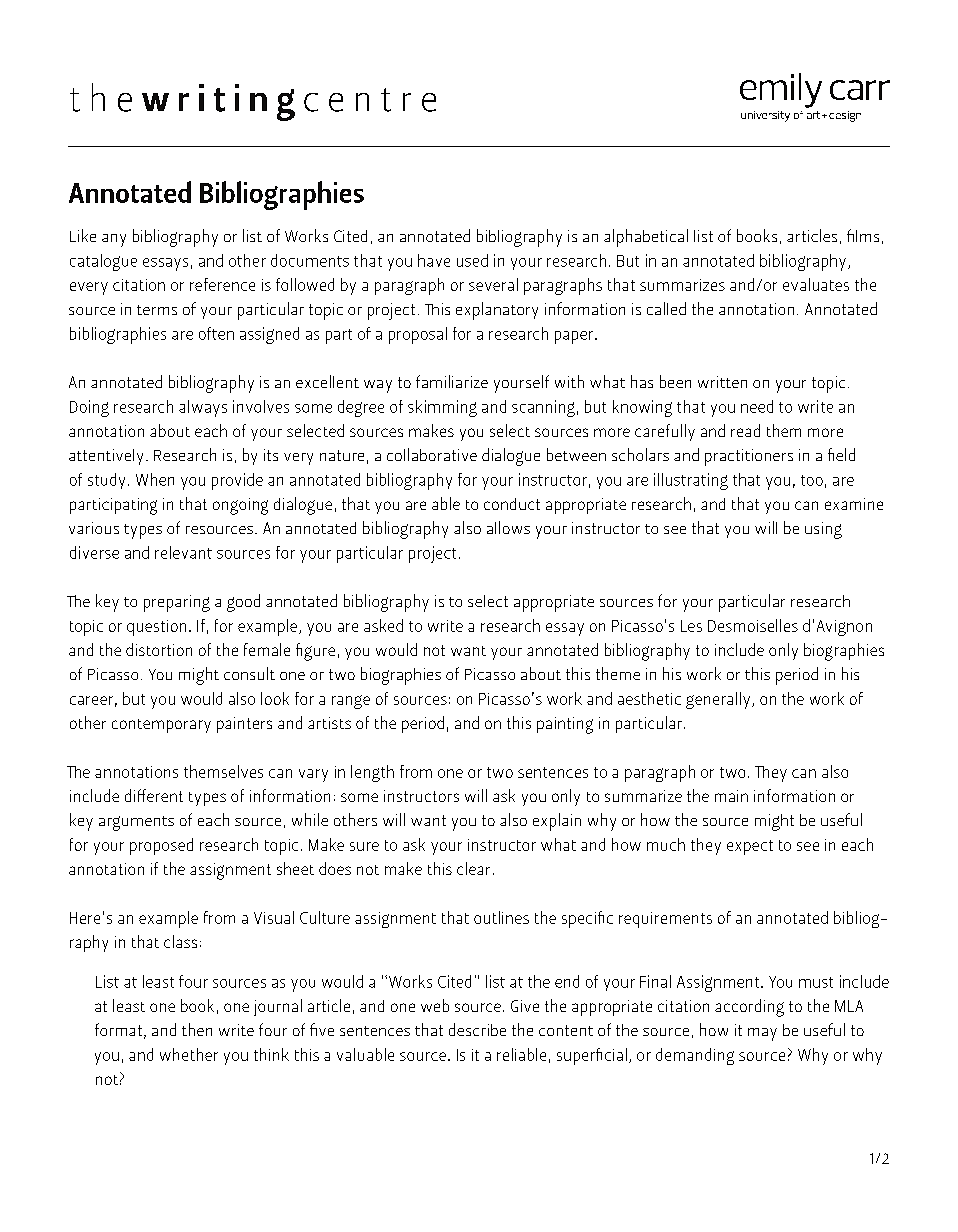 This screenshot has height=1232, width=958. What do you see at coordinates (218, 102) in the screenshot?
I see `writing` at bounding box center [218, 102].
